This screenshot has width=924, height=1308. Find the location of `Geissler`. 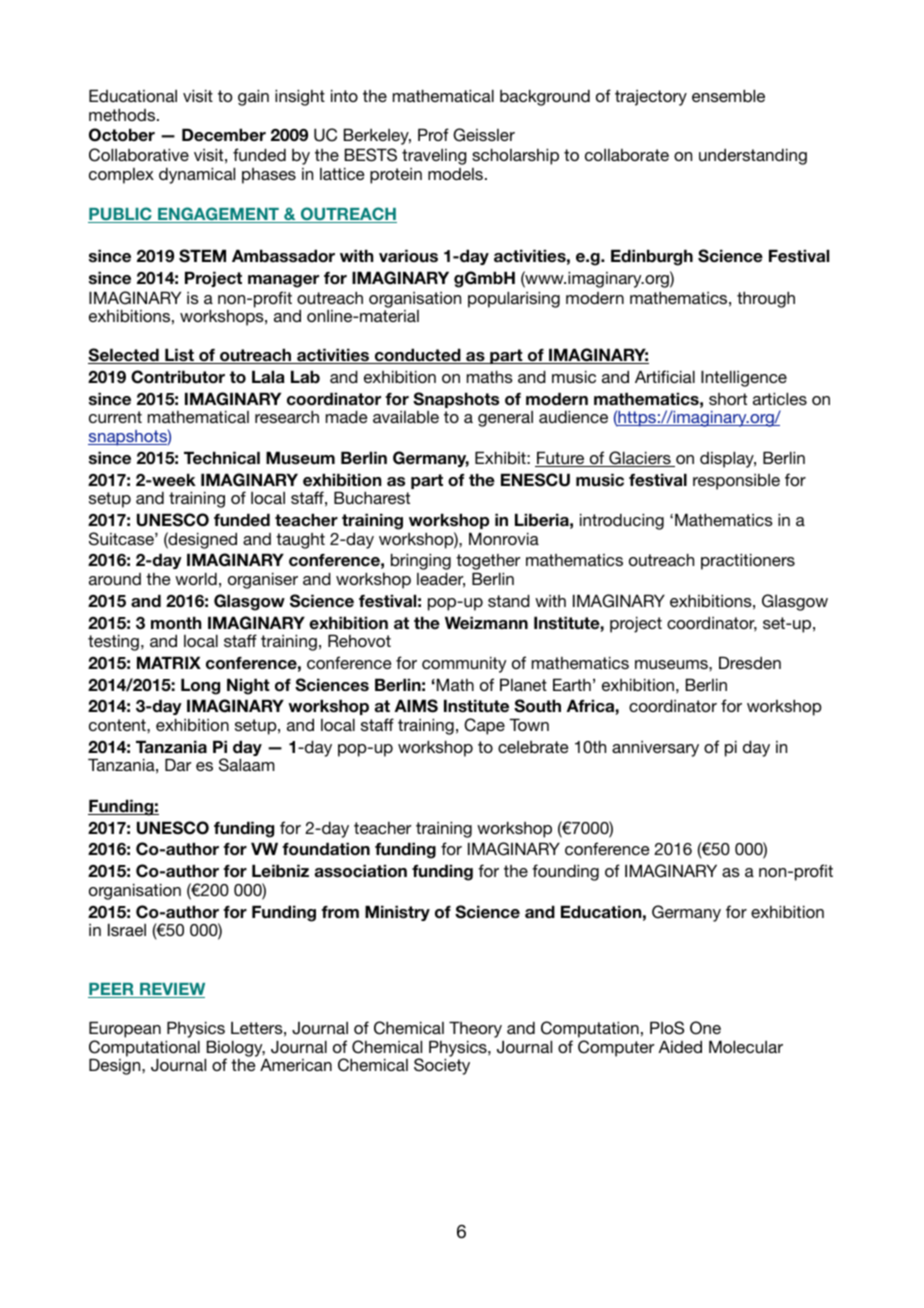

Geissler is located at coordinates (484, 135).
